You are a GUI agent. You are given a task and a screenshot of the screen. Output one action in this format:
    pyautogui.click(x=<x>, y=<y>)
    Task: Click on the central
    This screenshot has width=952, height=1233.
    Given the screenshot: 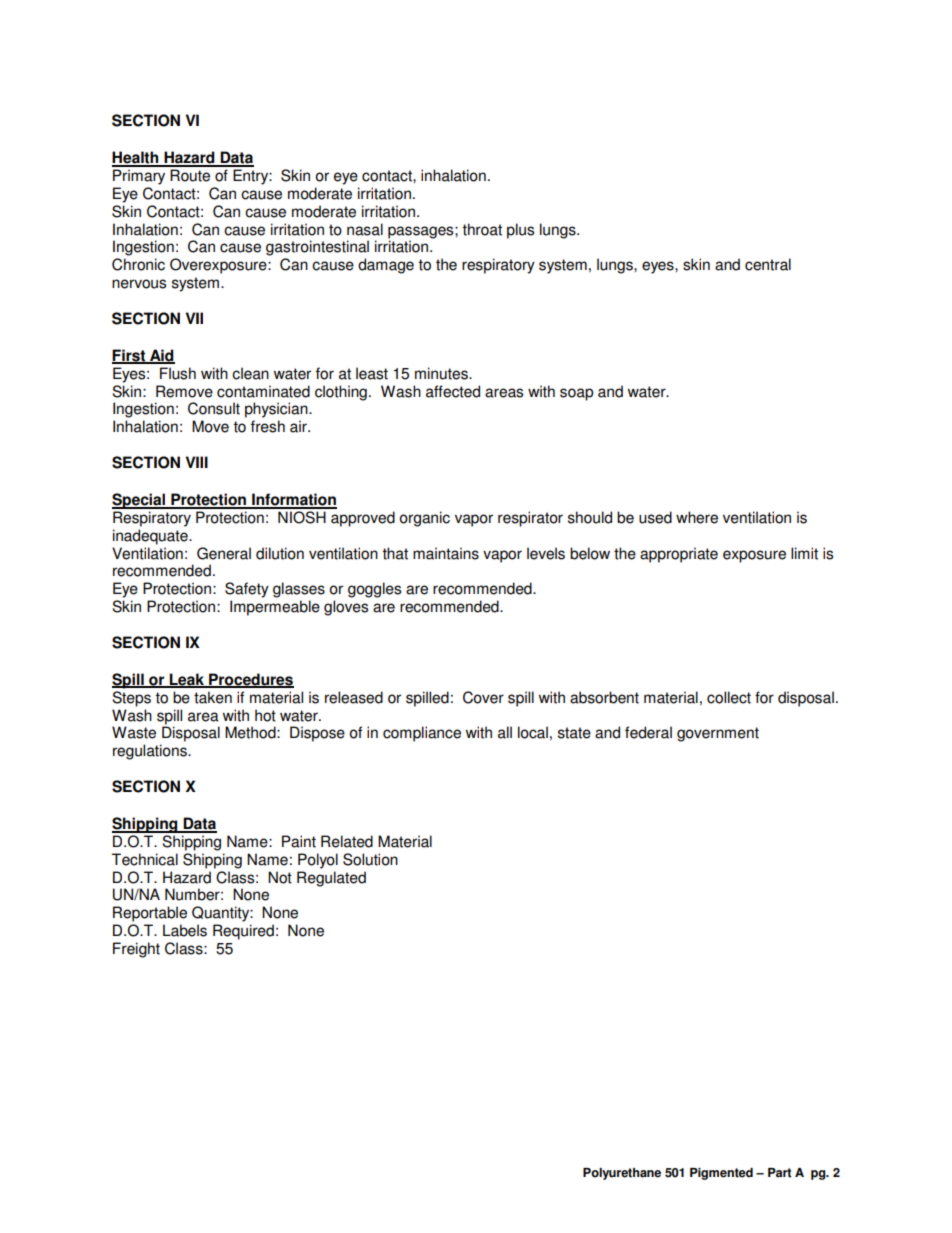 What is the action you would take?
    pyautogui.click(x=768, y=264)
